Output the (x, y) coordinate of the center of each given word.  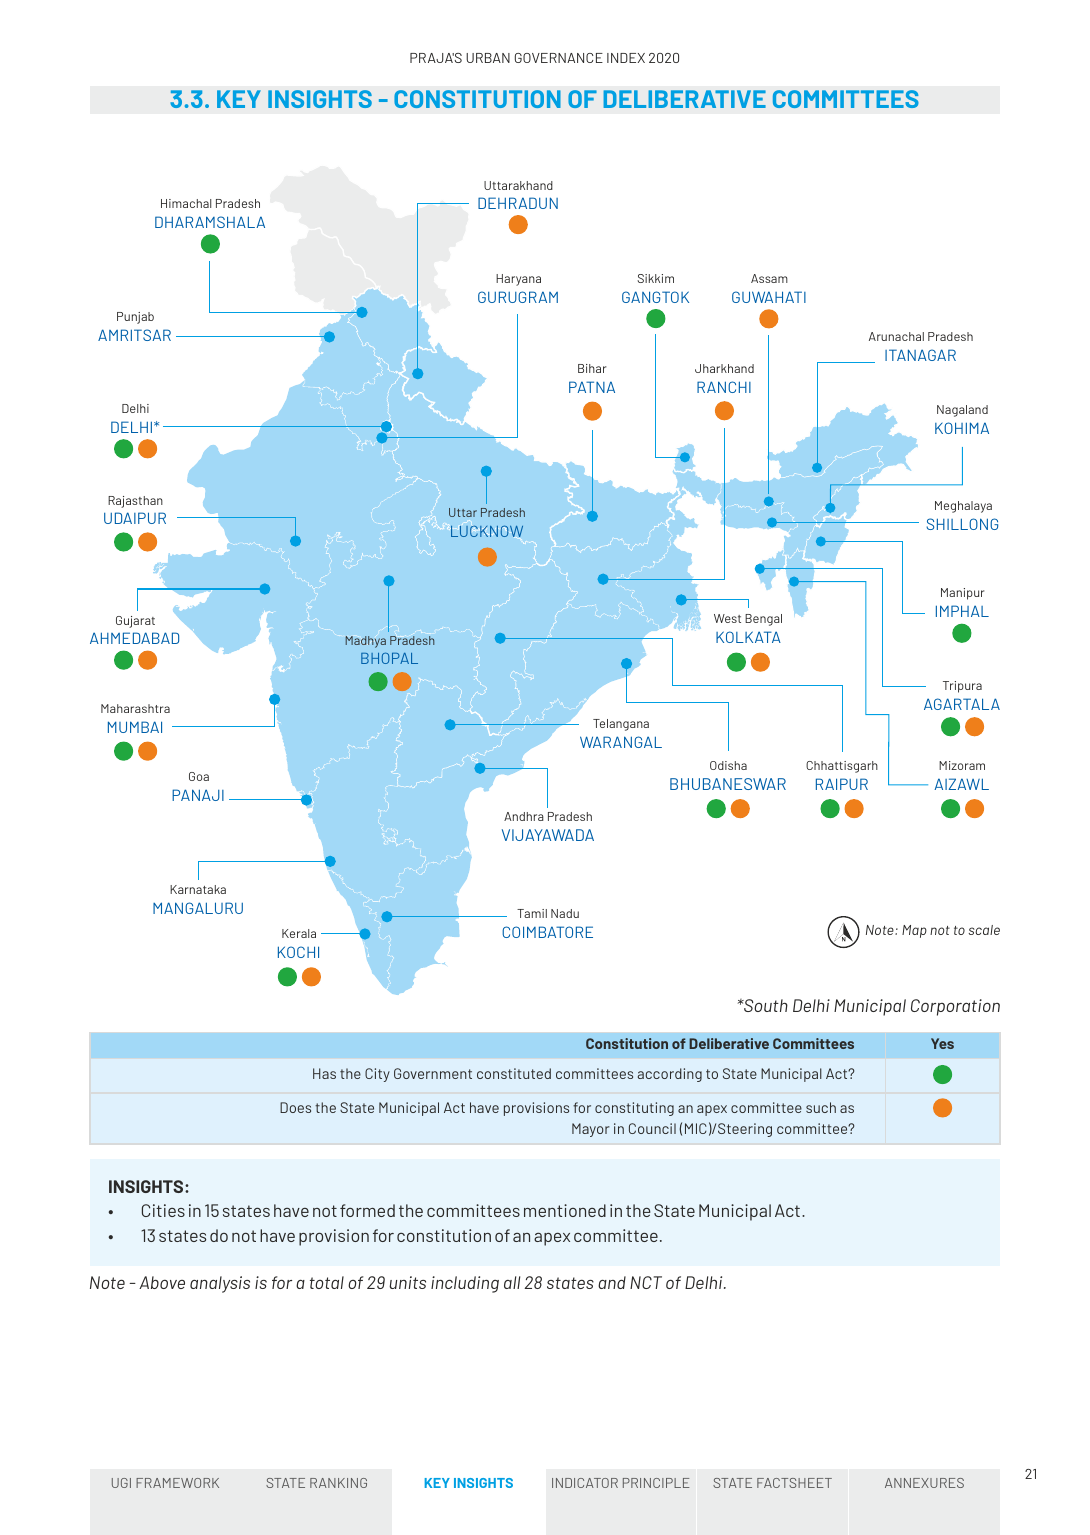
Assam (769, 278)
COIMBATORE (547, 932)
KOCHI (298, 952)
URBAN (488, 58)
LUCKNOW (487, 531)
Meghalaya (963, 507)
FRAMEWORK (177, 1483)
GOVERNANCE (559, 58)
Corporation (955, 1007)
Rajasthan (135, 502)
